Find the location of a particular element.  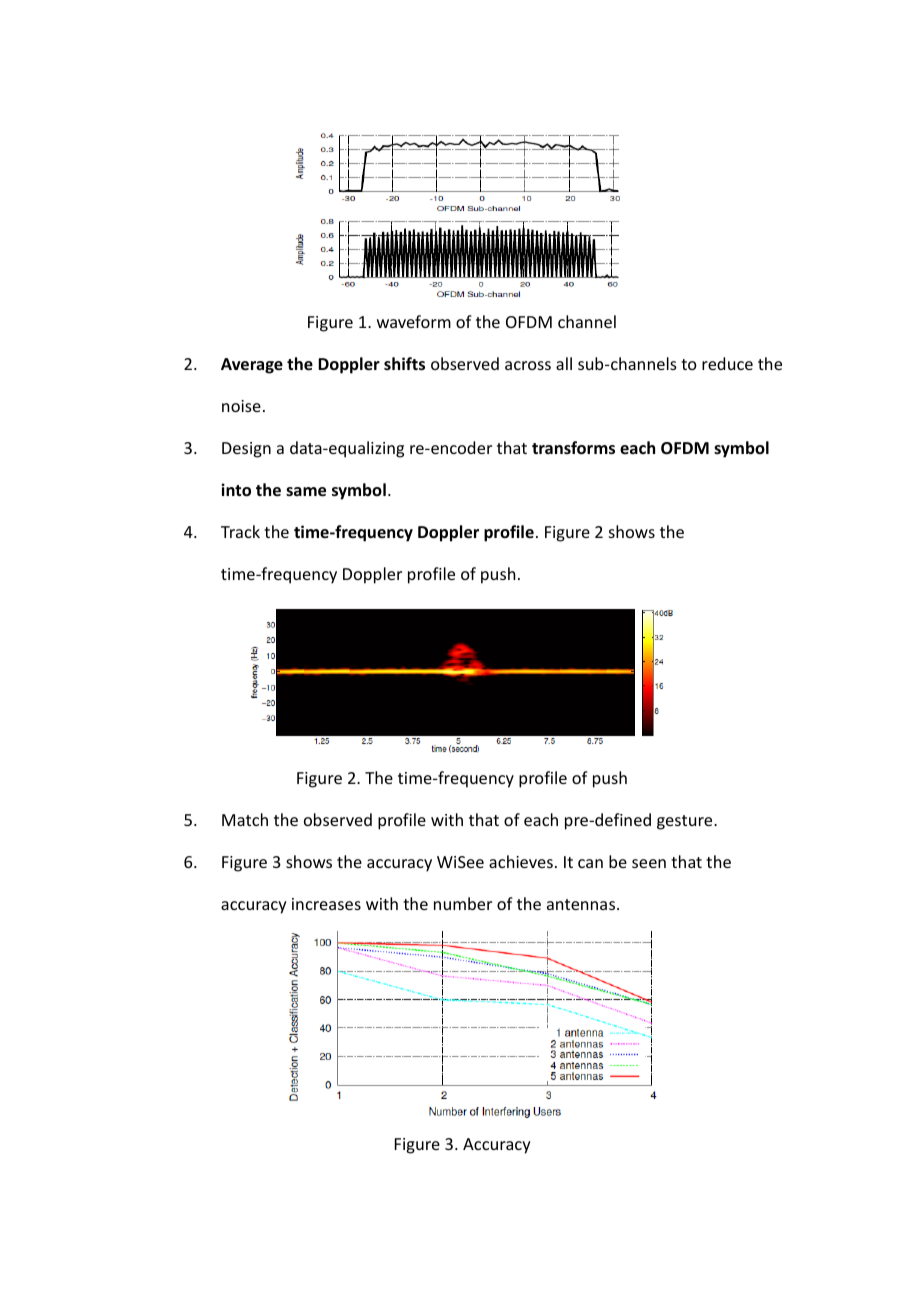

Track is located at coordinates (240, 531).
